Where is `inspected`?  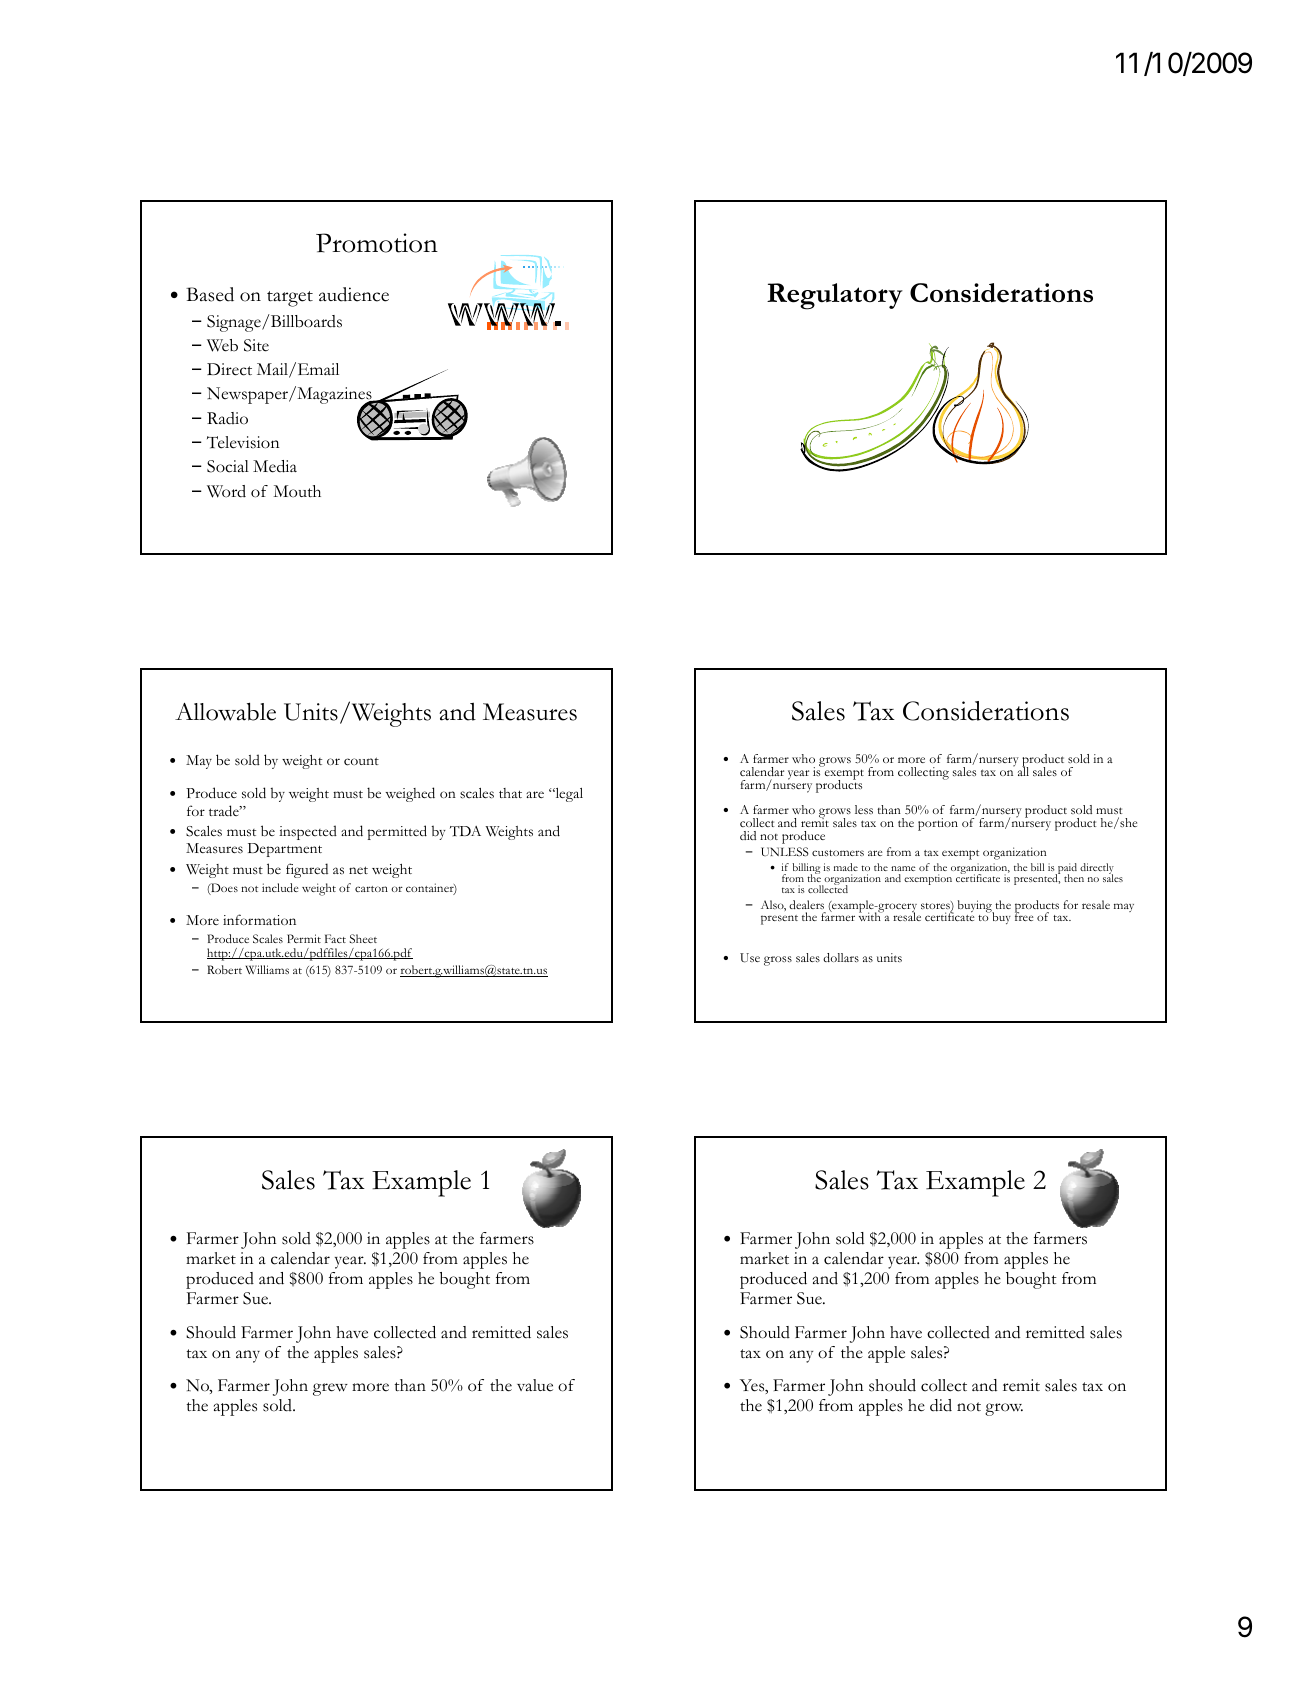 inspected is located at coordinates (308, 832).
